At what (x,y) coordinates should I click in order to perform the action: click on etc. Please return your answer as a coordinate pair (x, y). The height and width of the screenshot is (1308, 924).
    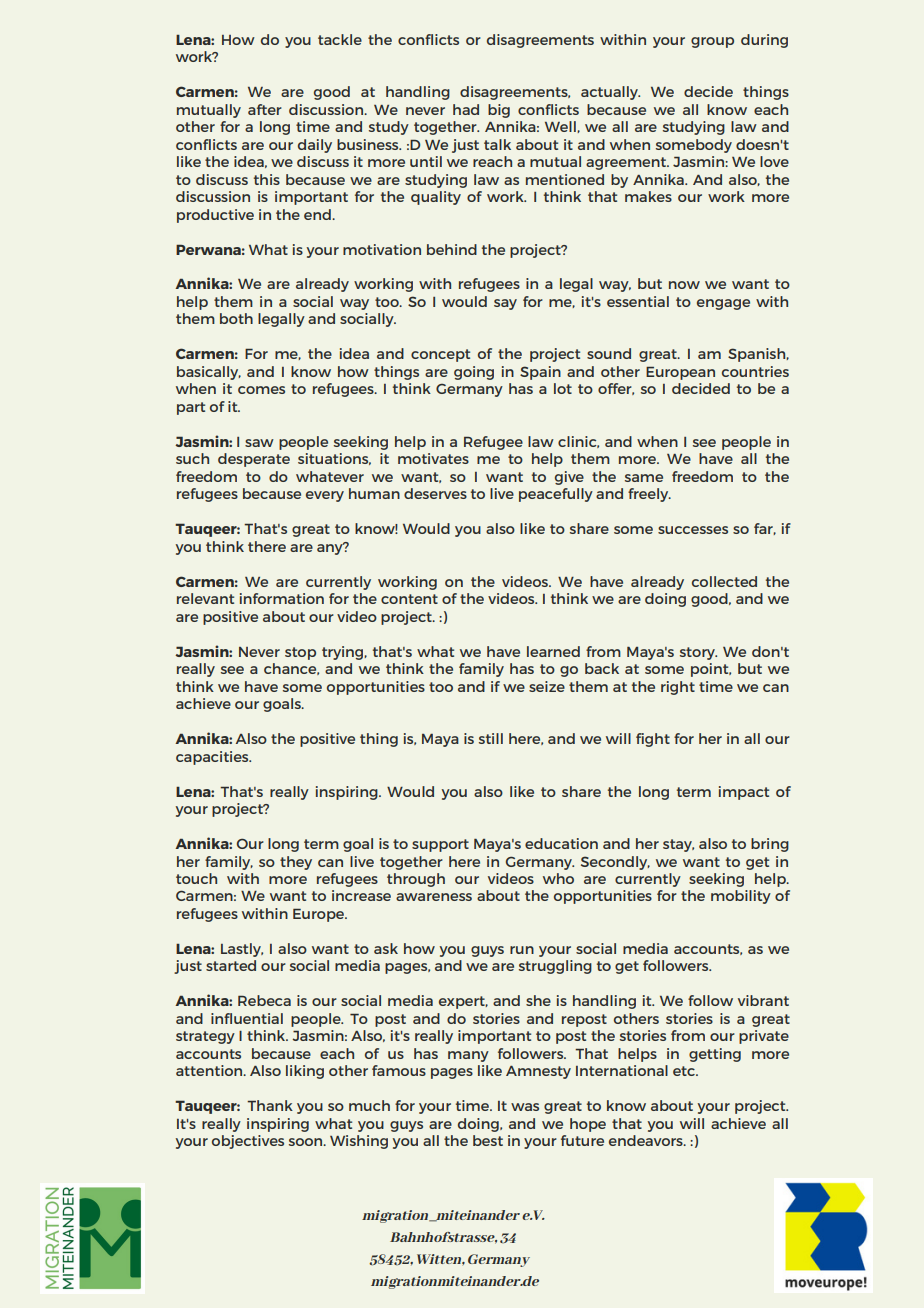
    Looking at the image, I should click on (685, 1071).
